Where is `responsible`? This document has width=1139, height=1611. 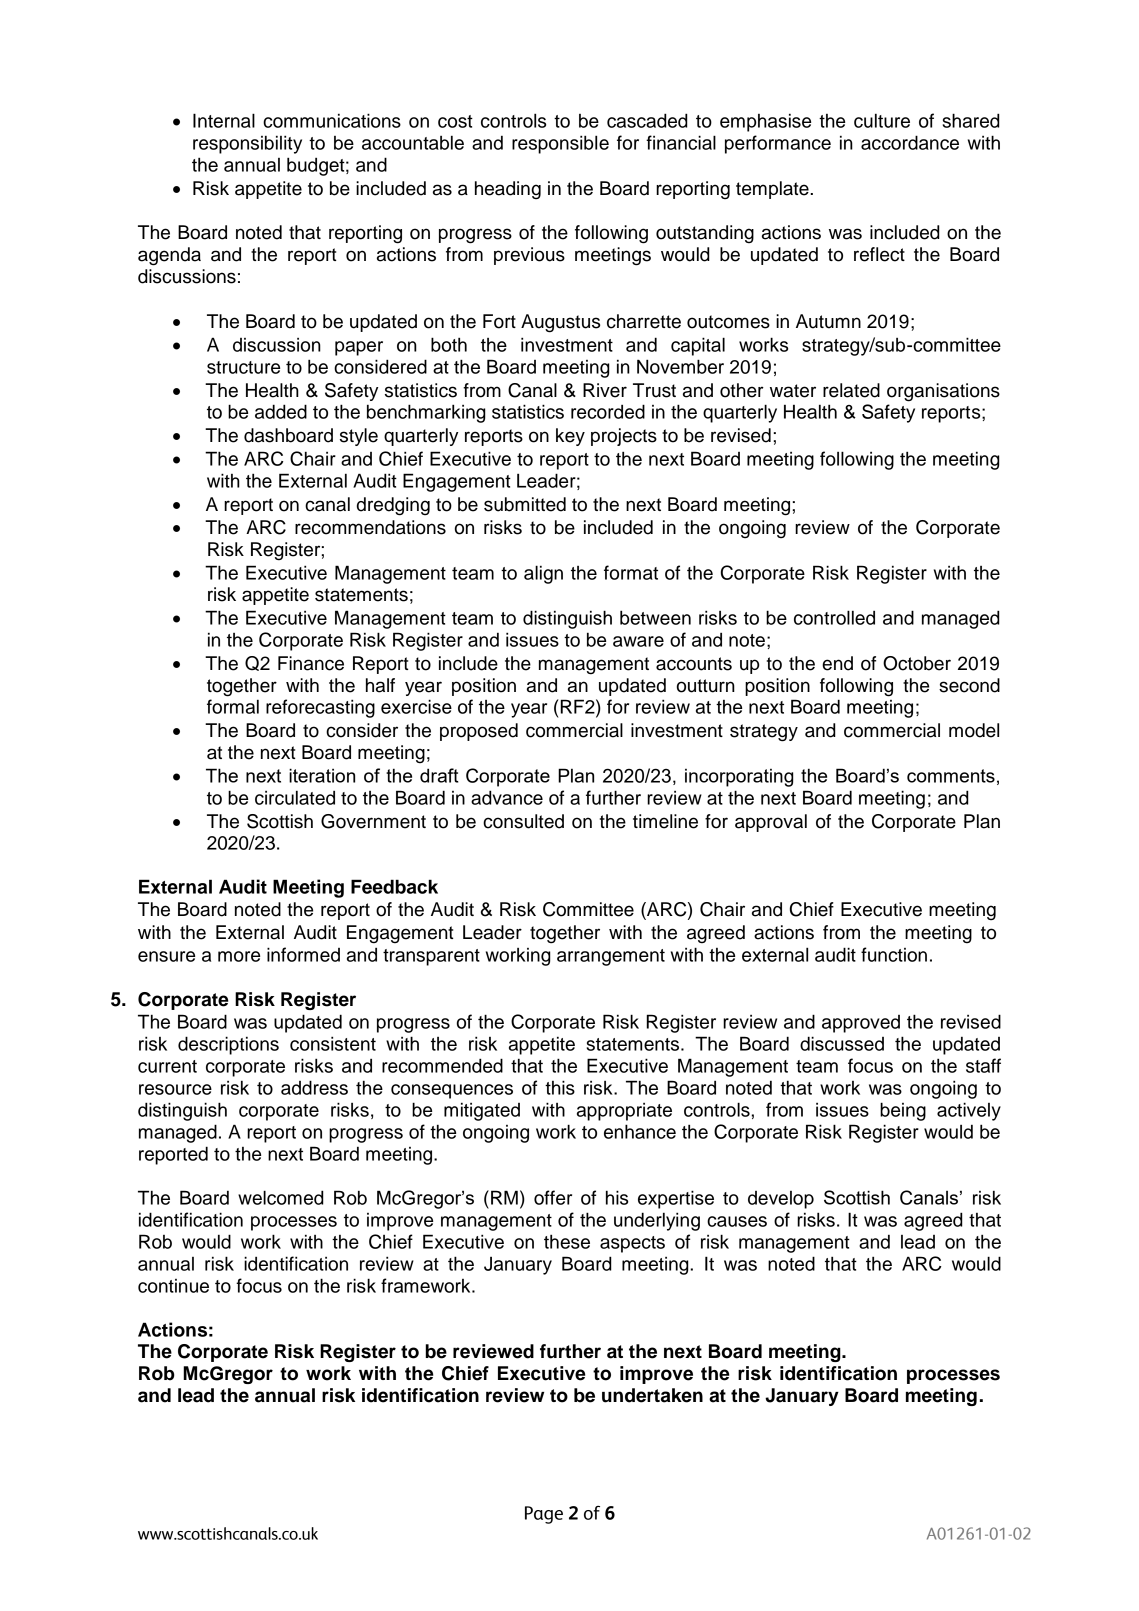 responsible is located at coordinates (560, 144).
